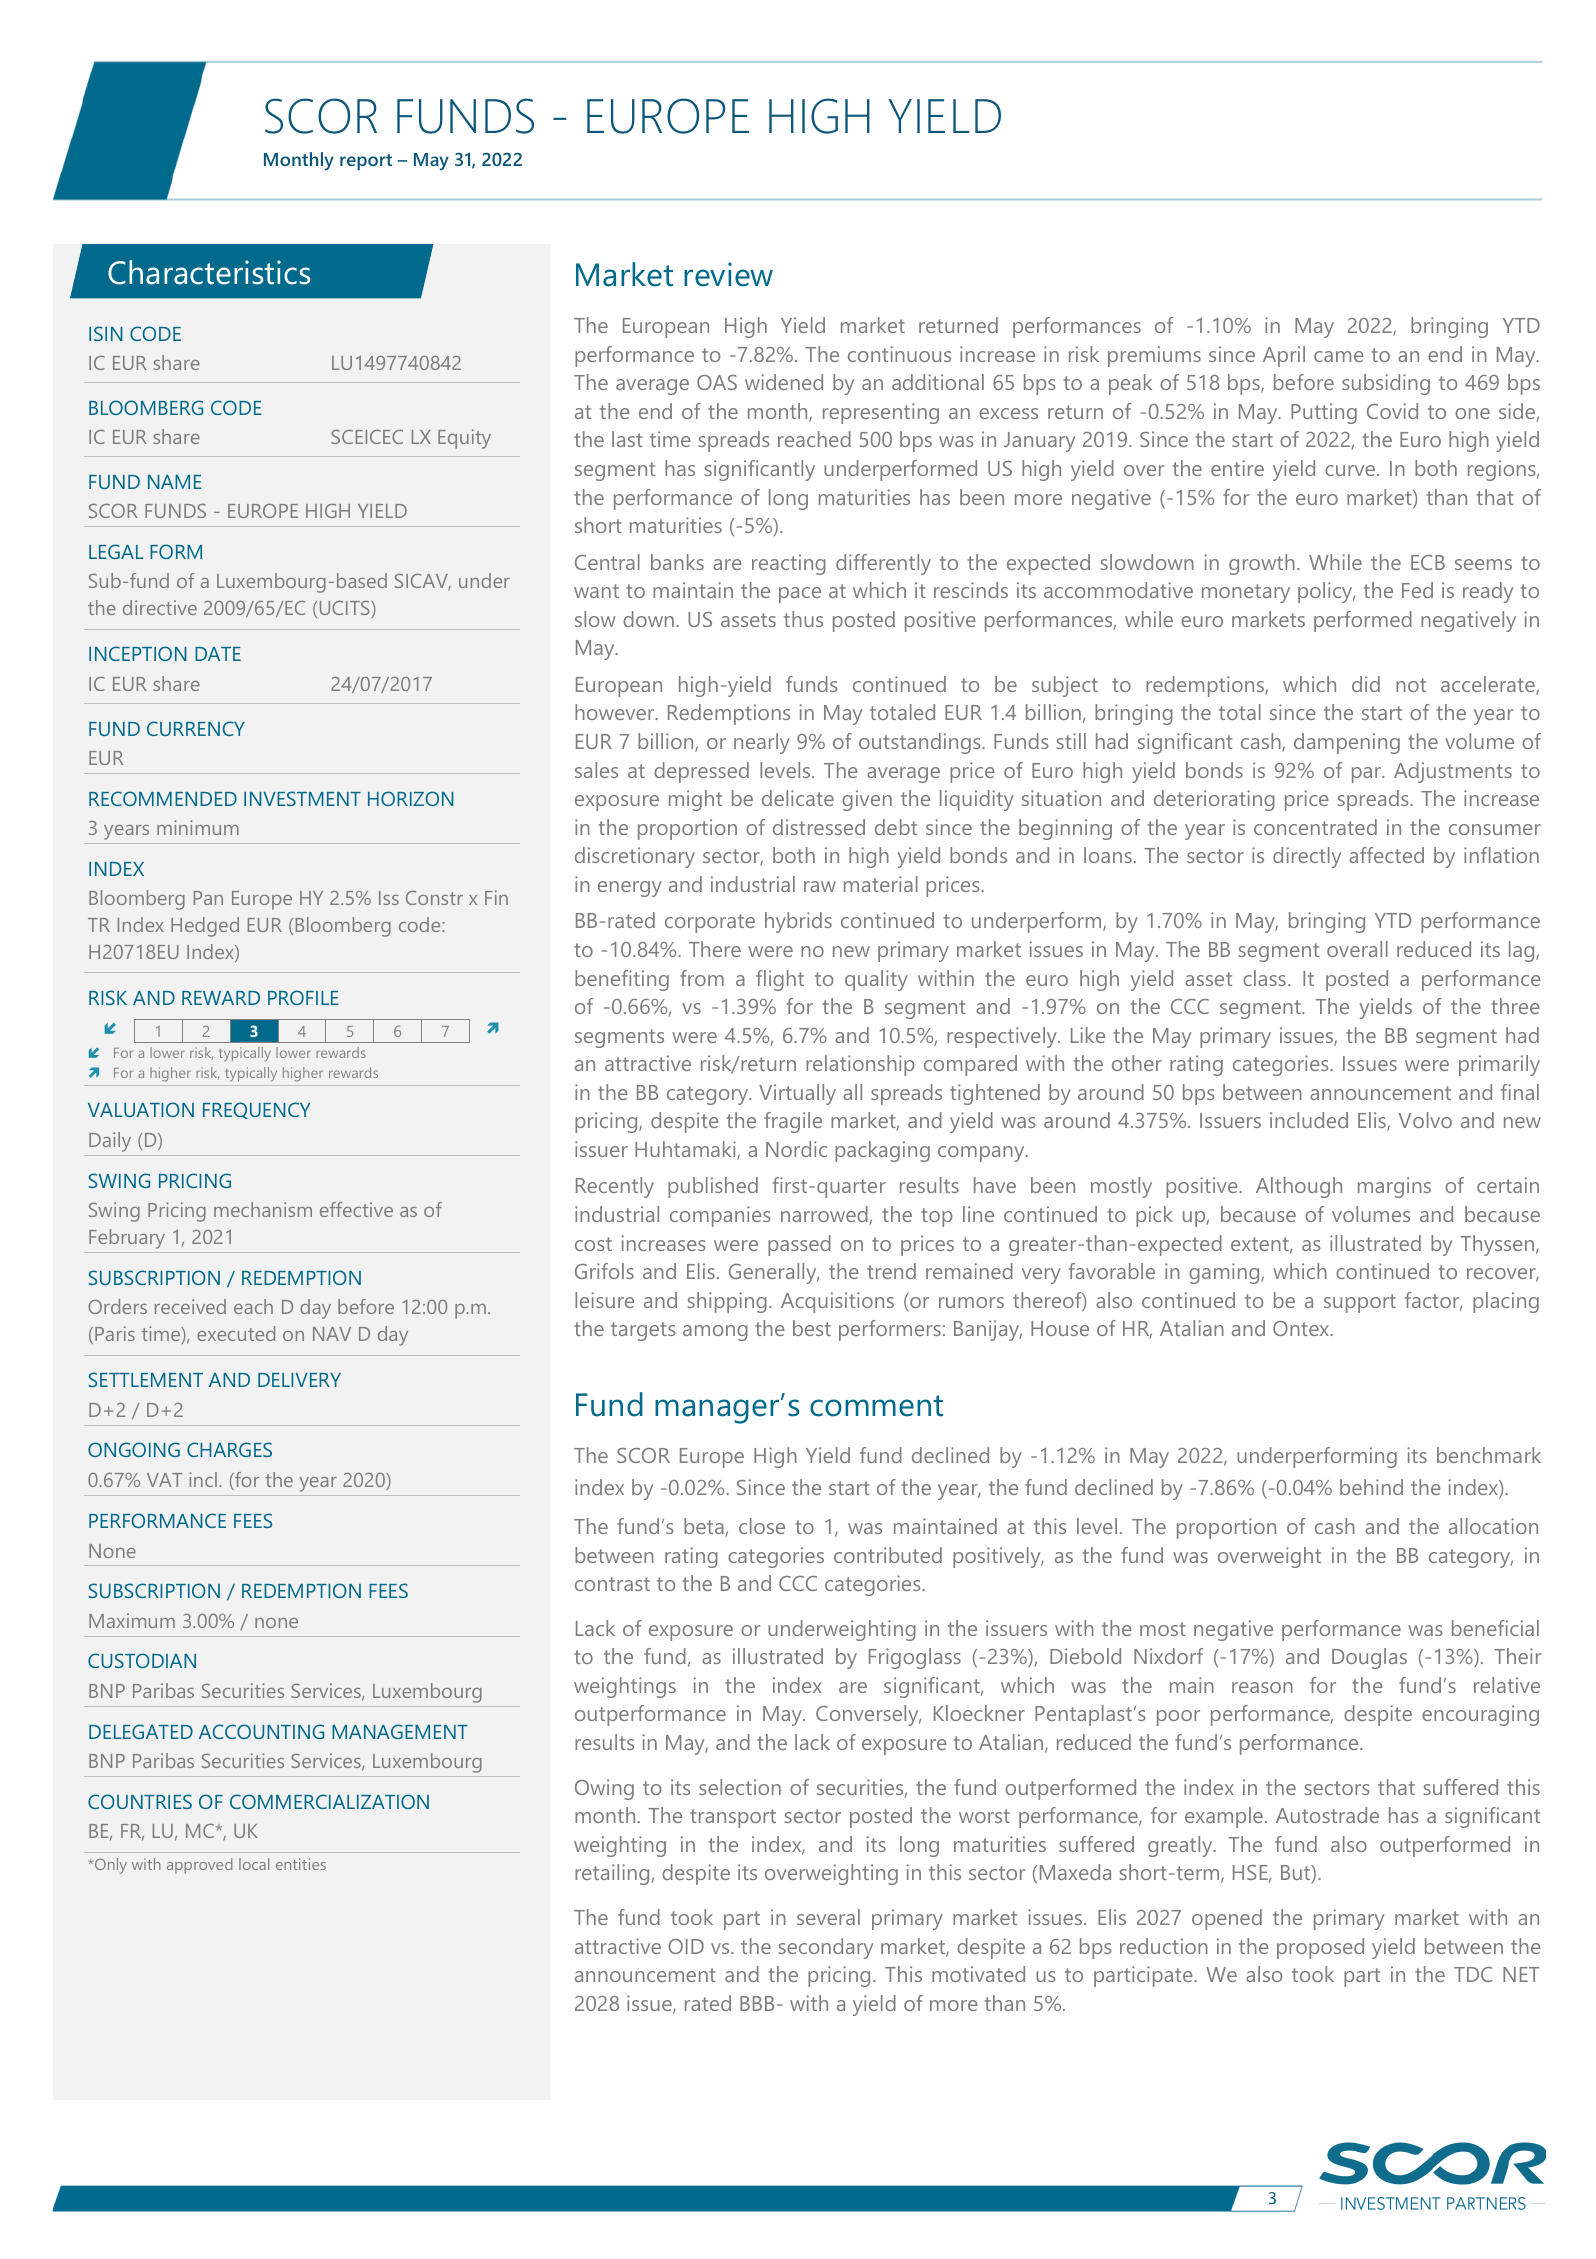  What do you see at coordinates (820, 886) in the image?
I see `raw` at bounding box center [820, 886].
